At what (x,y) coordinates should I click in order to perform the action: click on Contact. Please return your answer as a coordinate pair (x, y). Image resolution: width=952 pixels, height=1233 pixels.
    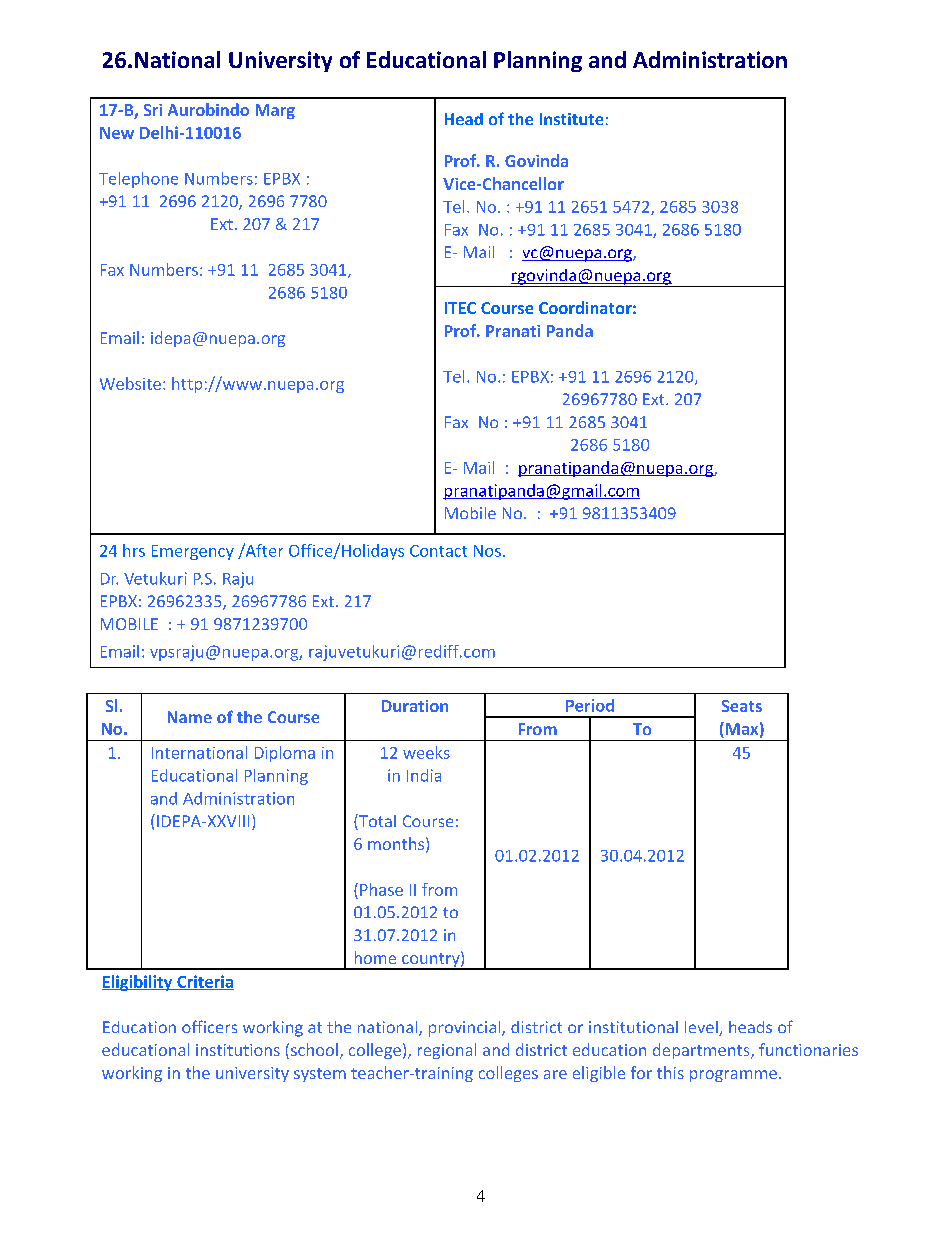
    Looking at the image, I should click on (438, 551).
